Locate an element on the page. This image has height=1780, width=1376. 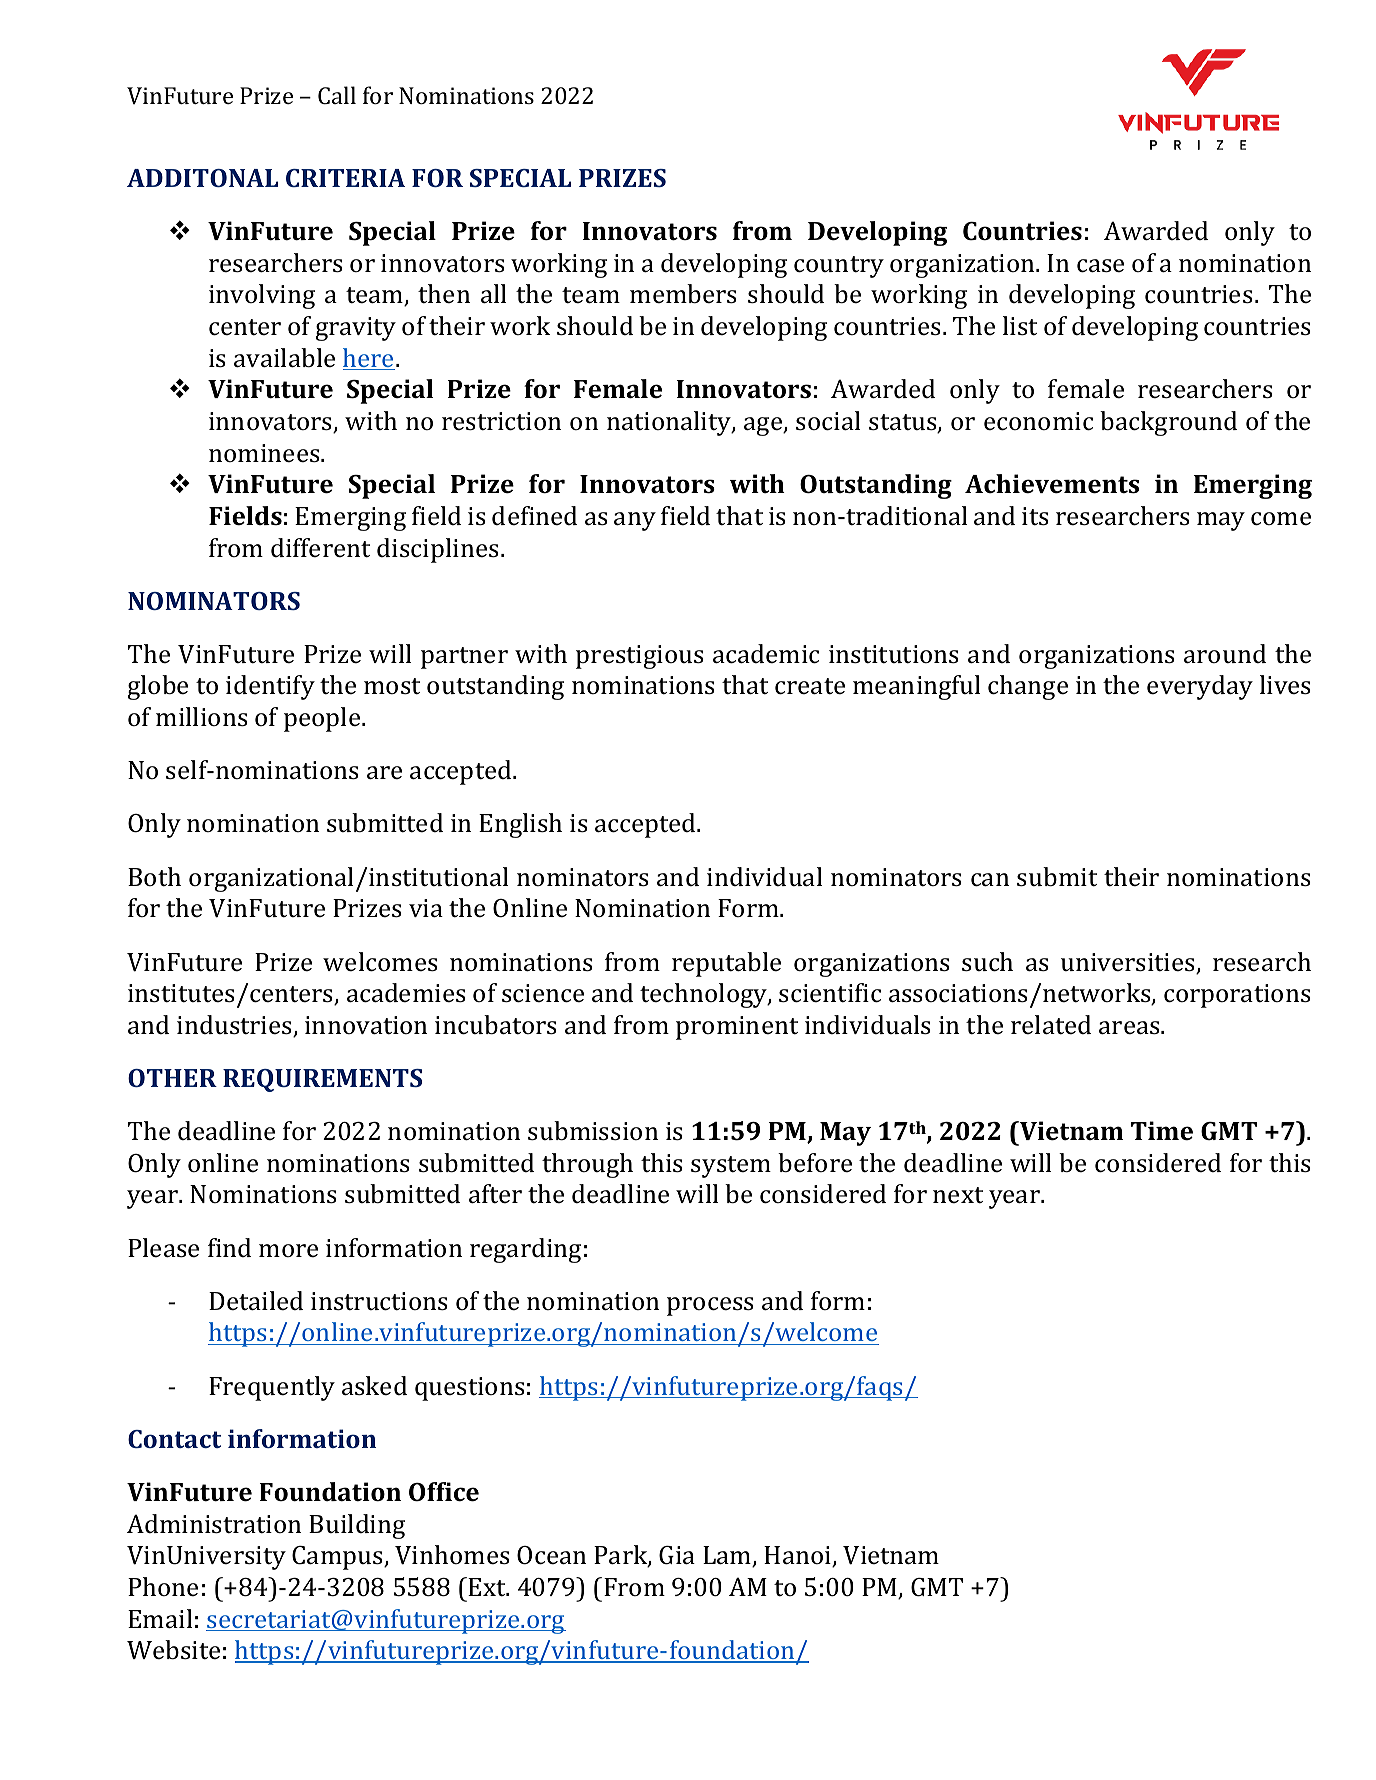
CRITERIA is located at coordinates (345, 178).
